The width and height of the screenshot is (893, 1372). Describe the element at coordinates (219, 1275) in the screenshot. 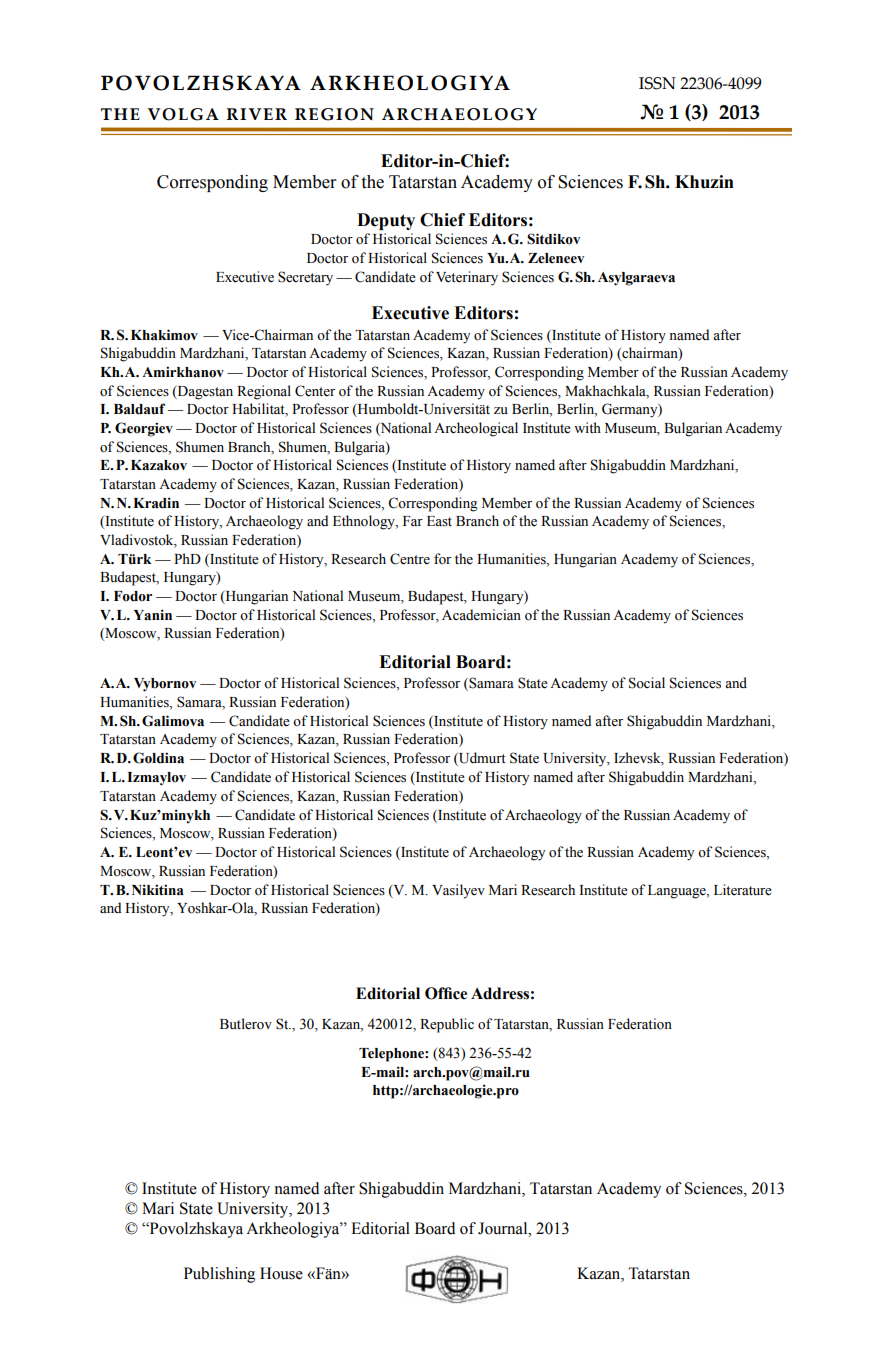

I see `Publishing` at that location.
